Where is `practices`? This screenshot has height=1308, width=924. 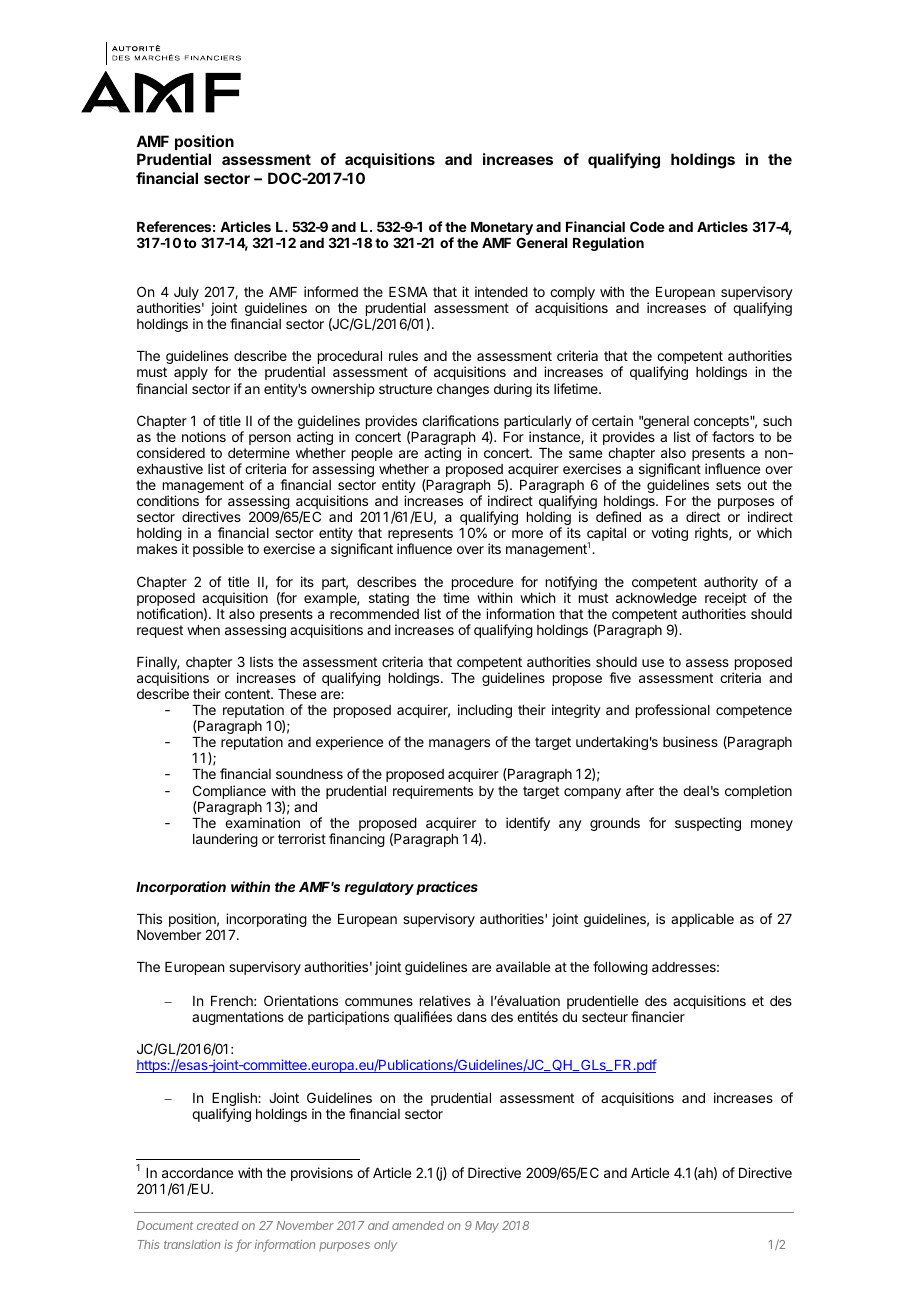 practices is located at coordinates (447, 888).
